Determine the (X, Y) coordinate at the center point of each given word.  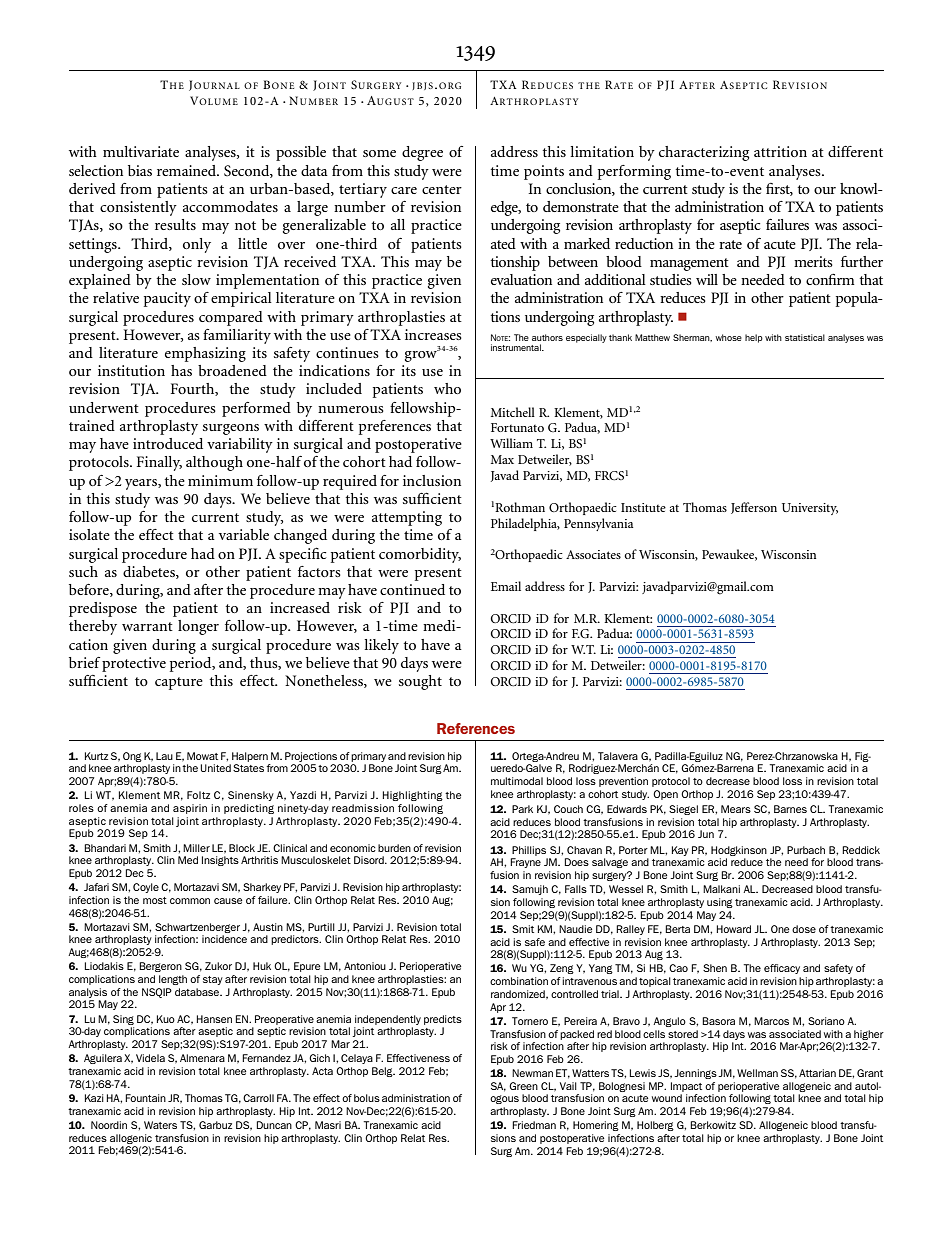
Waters (160, 1125)
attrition (780, 151)
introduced (168, 443)
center (442, 189)
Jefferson (754, 508)
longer (198, 627)
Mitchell (513, 412)
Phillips (529, 851)
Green (523, 1086)
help (754, 338)
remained (188, 170)
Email (506, 586)
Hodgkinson (739, 851)
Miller (196, 848)
